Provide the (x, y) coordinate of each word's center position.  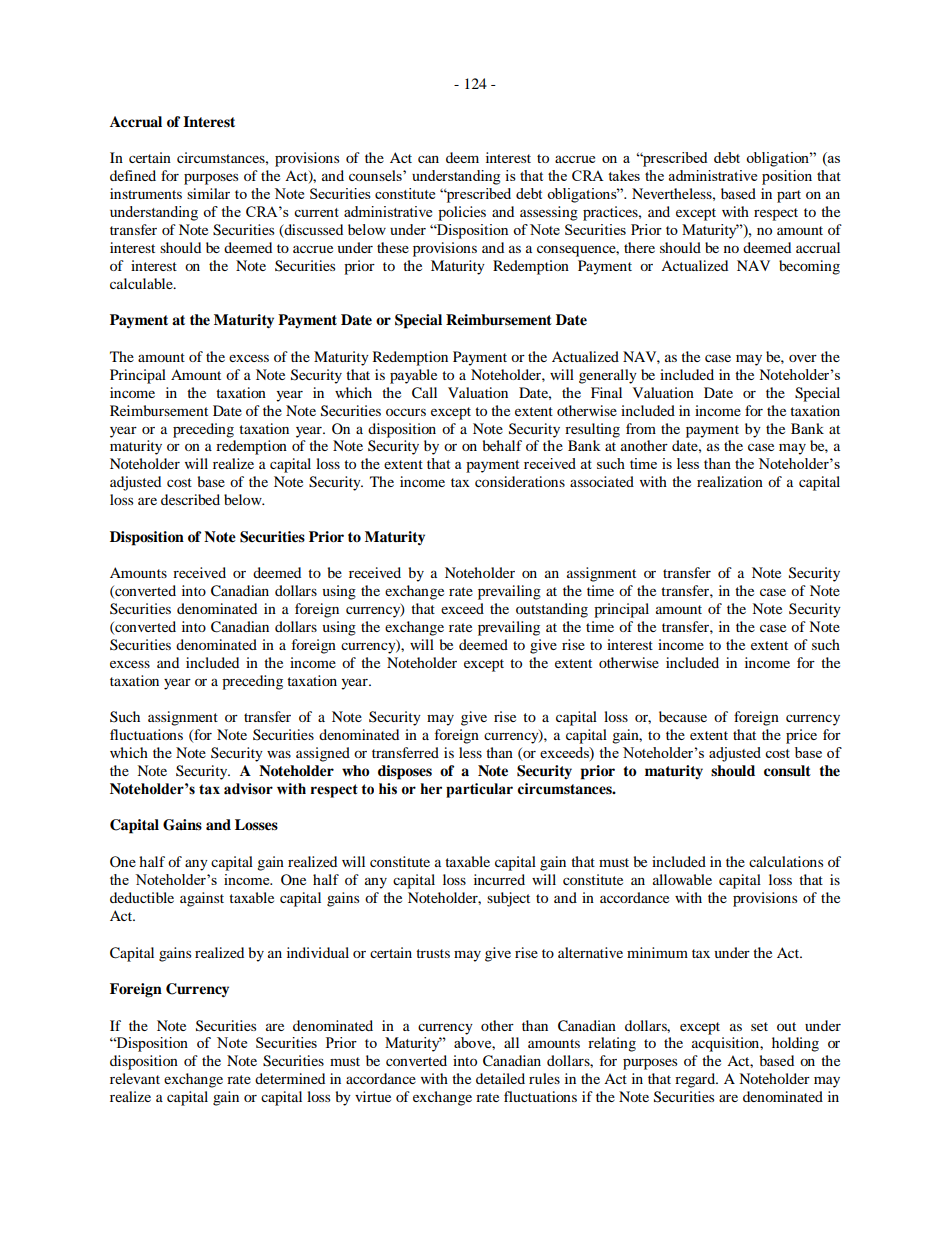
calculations (786, 861)
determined (290, 1078)
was (279, 754)
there (639, 247)
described (190, 499)
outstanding (552, 610)
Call (424, 393)
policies (462, 213)
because (683, 716)
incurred (499, 879)
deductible (142, 897)
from (641, 428)
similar (208, 193)
